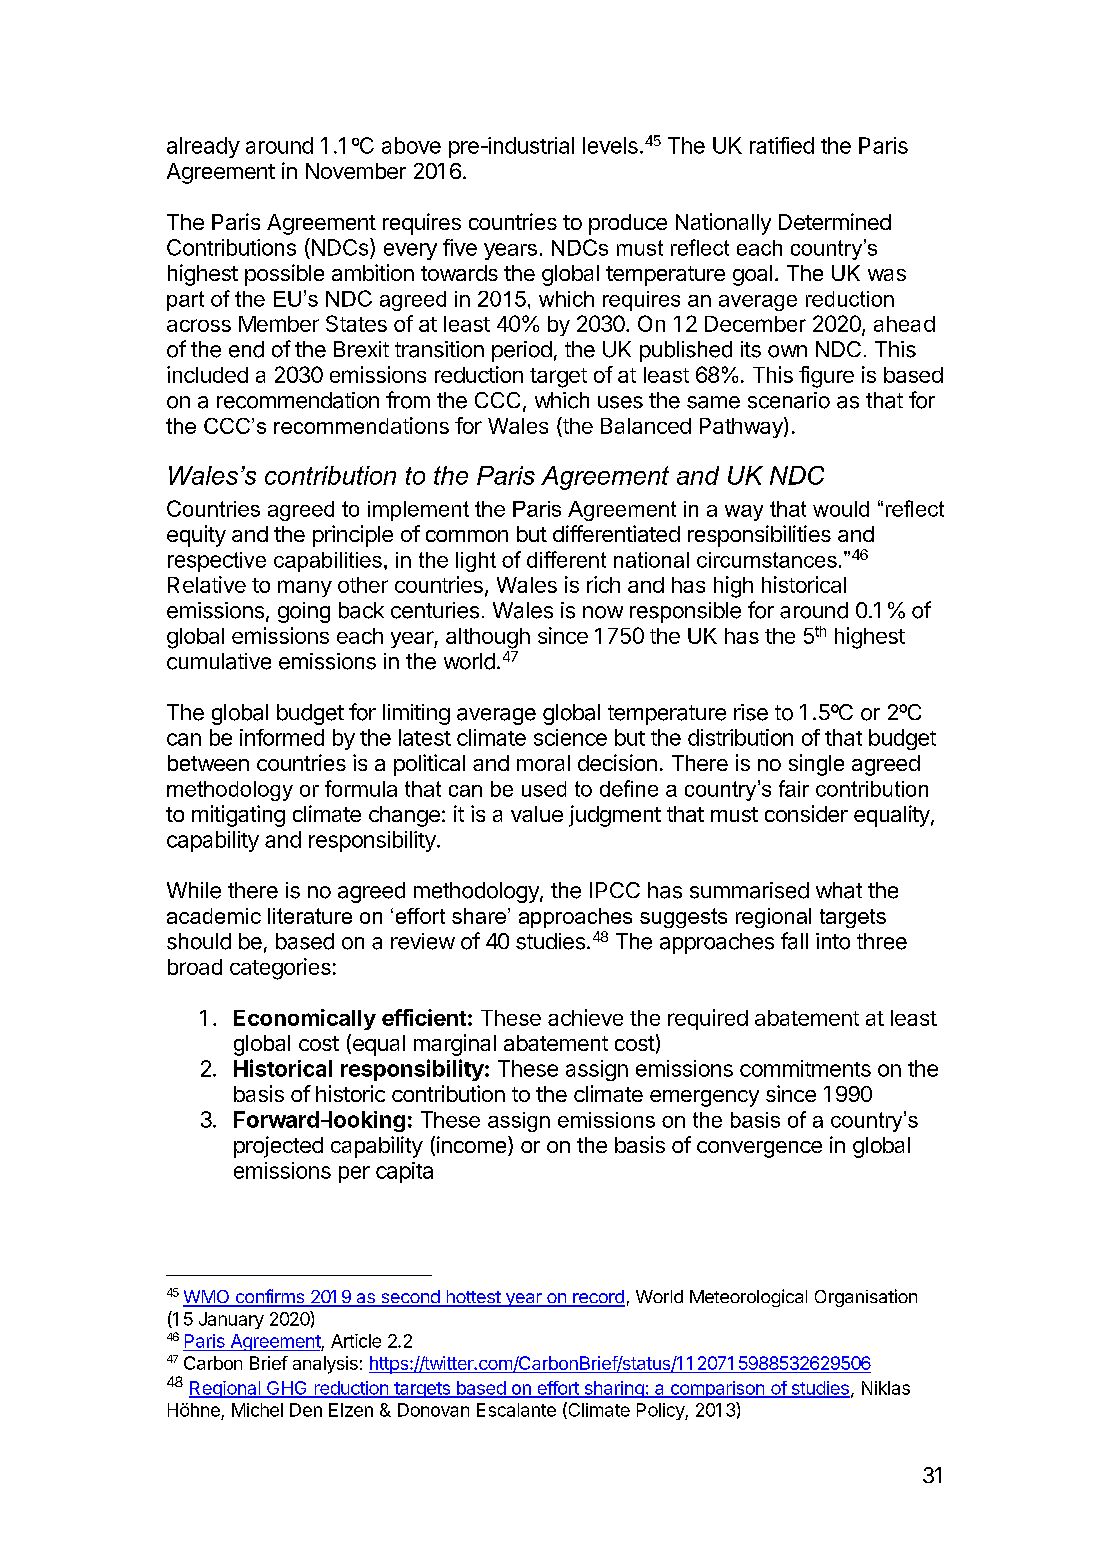  Describe the element at coordinates (196, 536) in the document. I see `equity` at that location.
